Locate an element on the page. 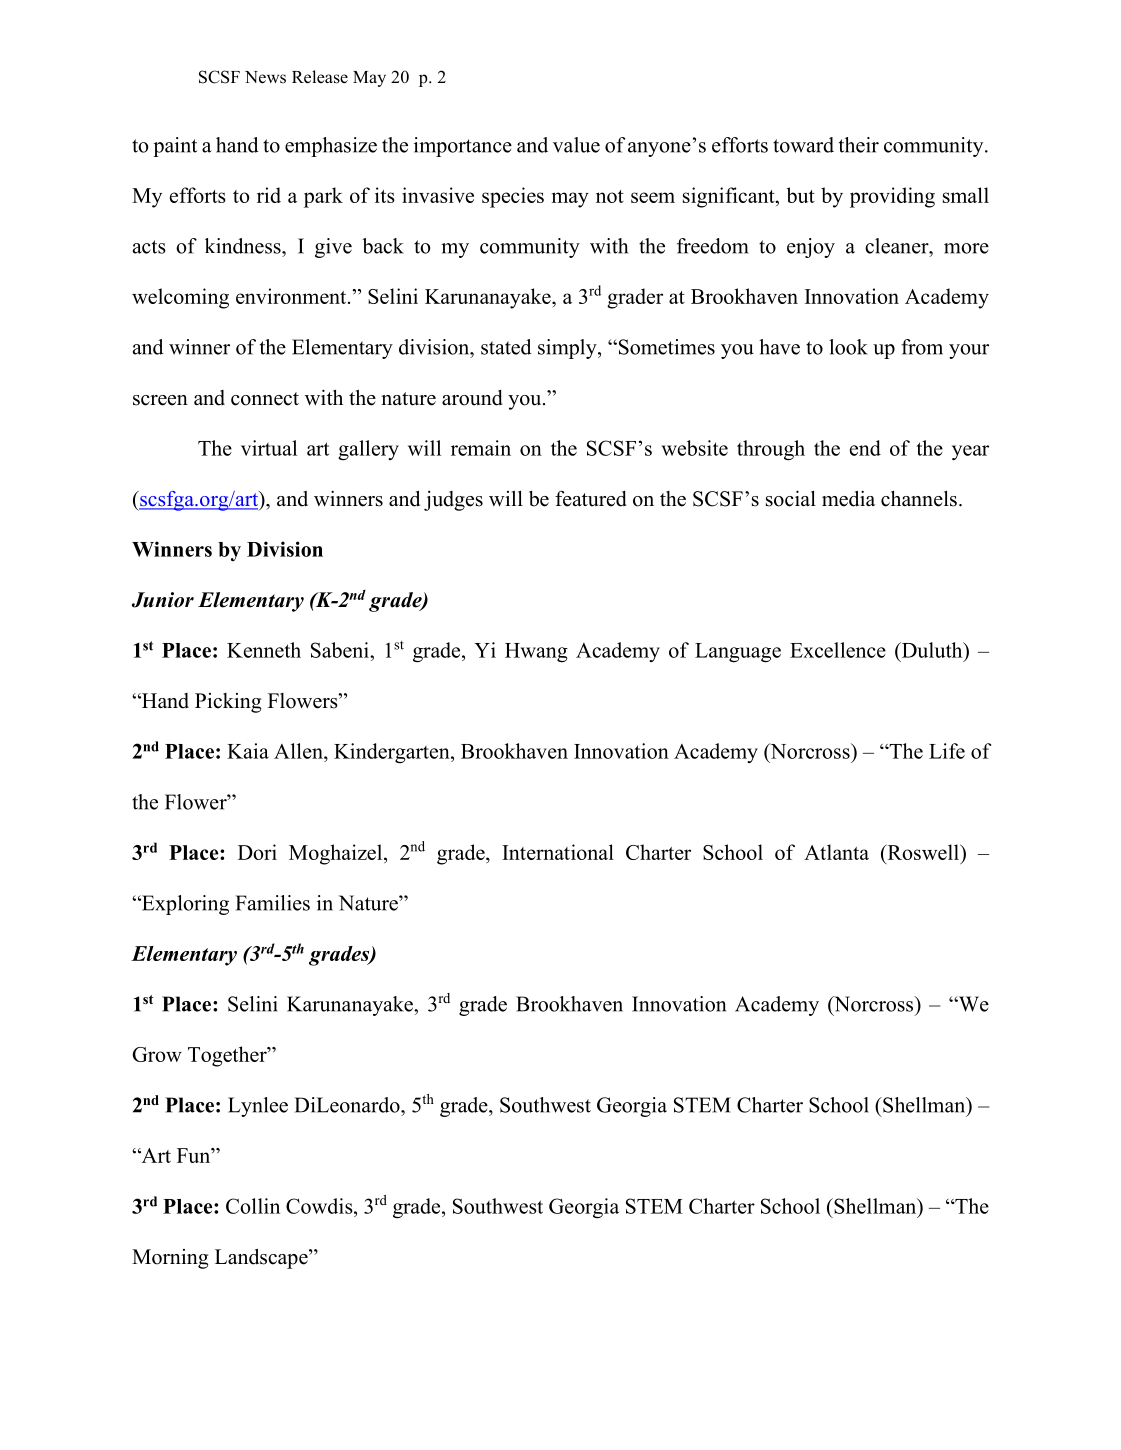  virtual is located at coordinates (269, 448).
